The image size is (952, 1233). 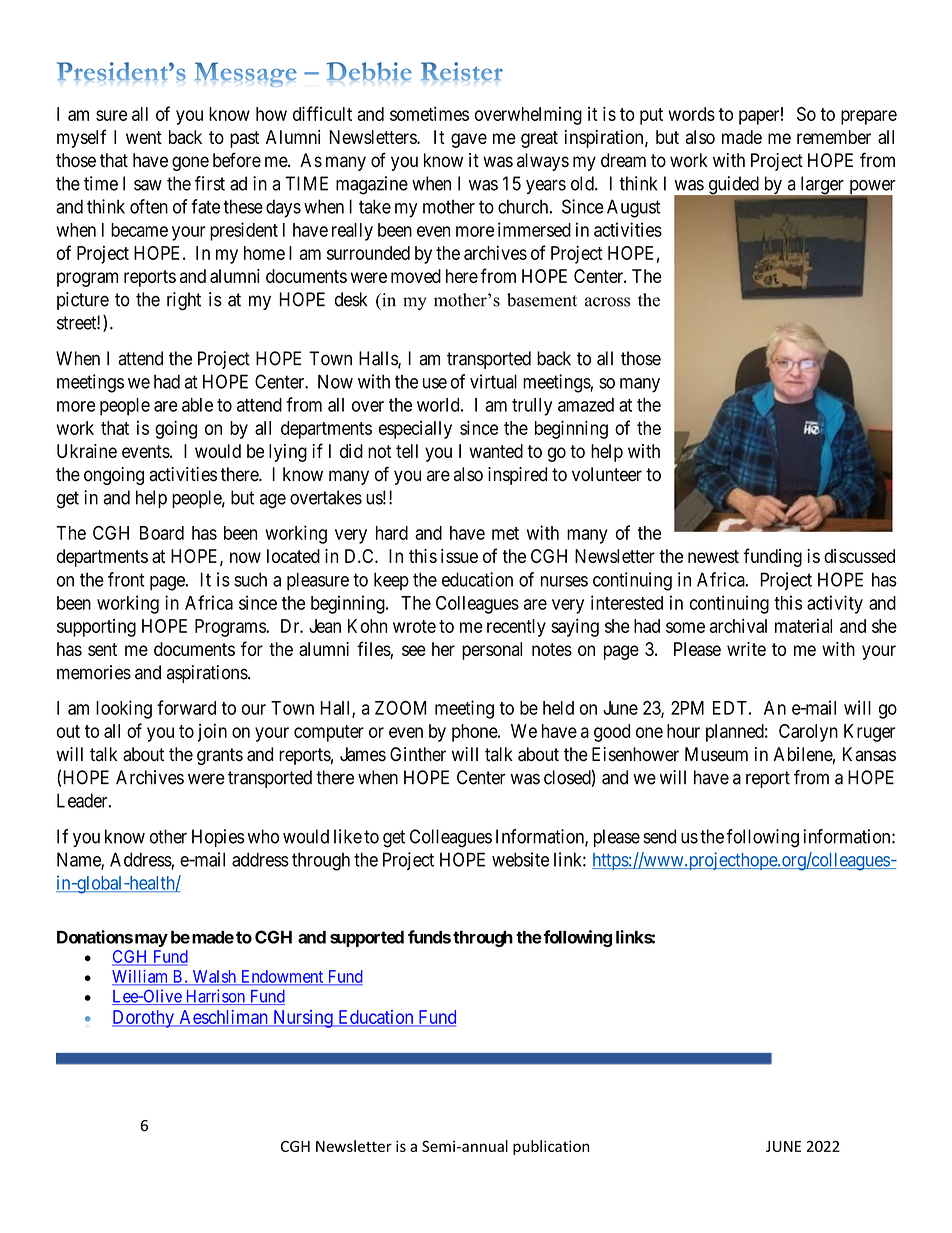 What do you see at coordinates (492, 651) in the screenshot?
I see `personal` at bounding box center [492, 651].
